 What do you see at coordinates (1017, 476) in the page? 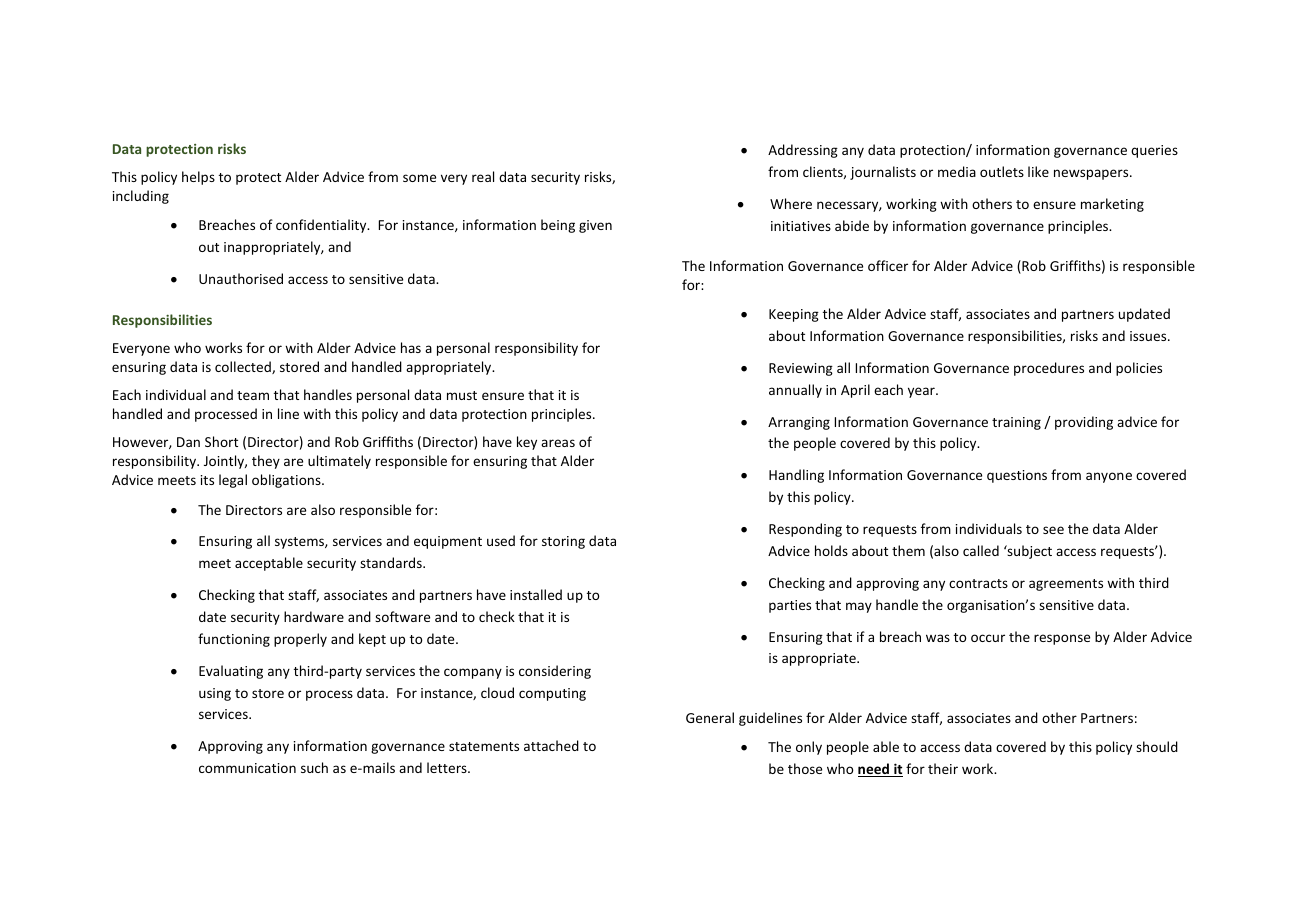
I see `questions` at bounding box center [1017, 476].
